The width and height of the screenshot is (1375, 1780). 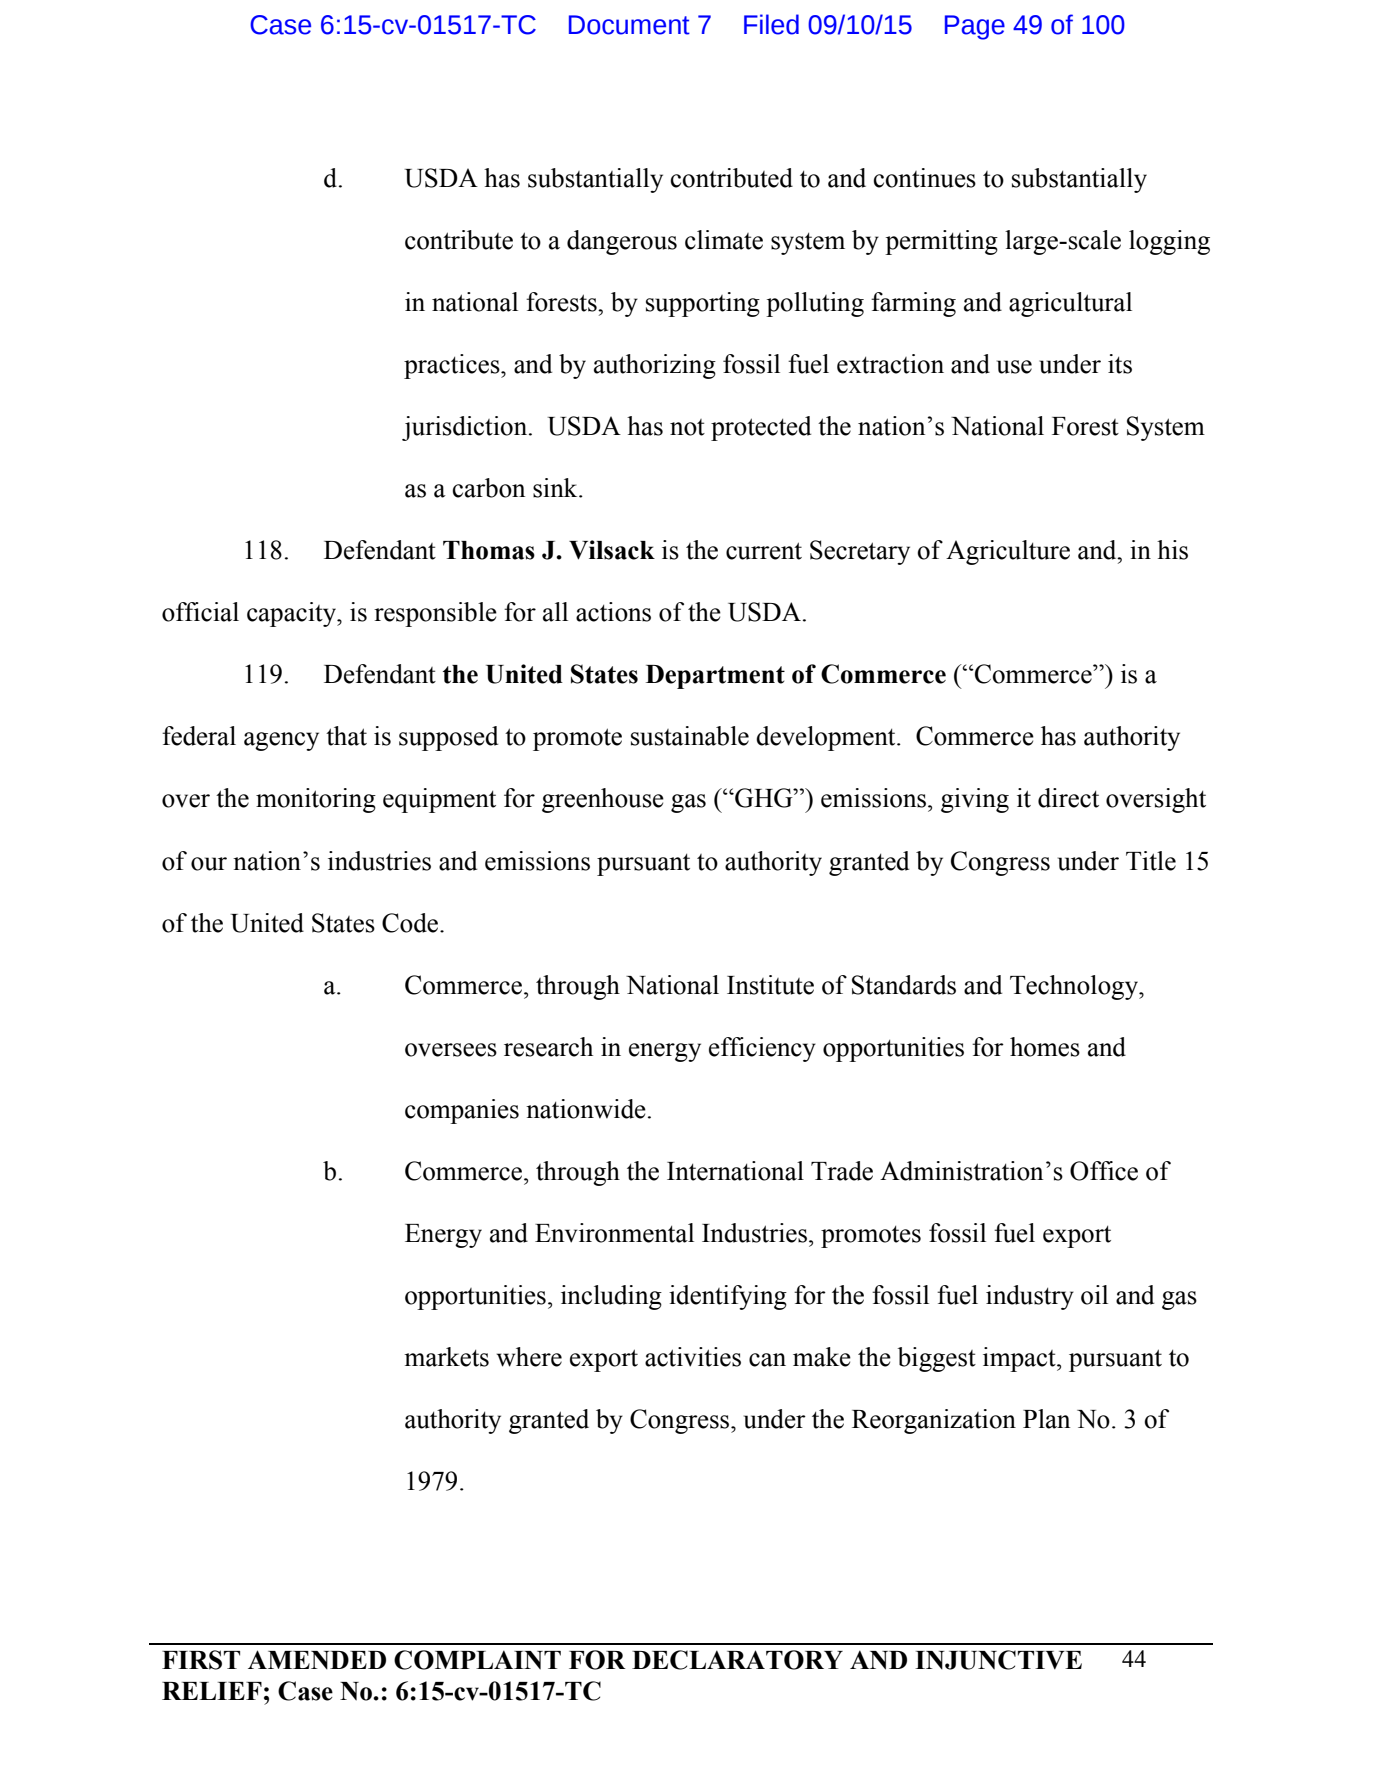 I want to click on actions, so click(x=613, y=612).
